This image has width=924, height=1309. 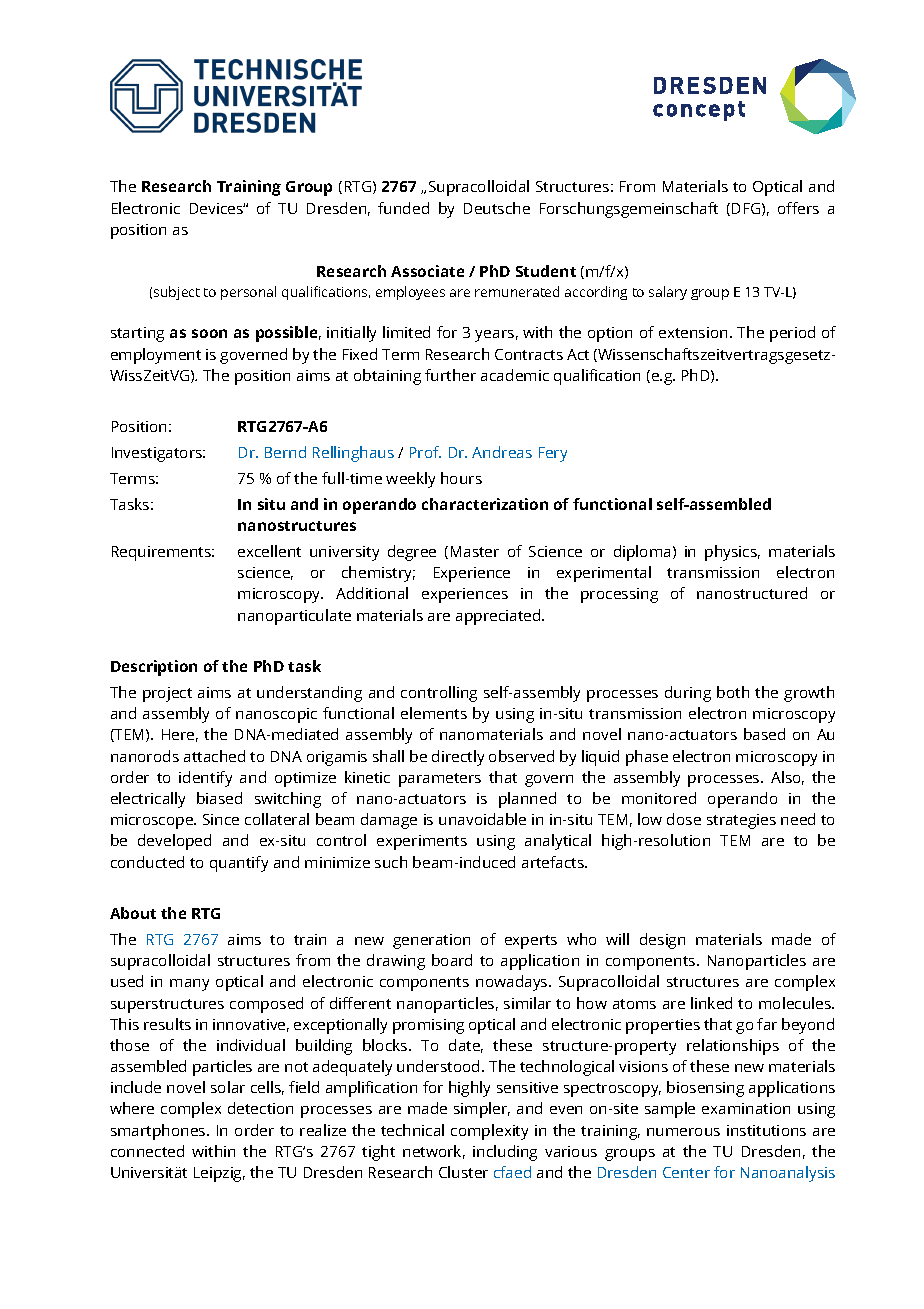 I want to click on project, so click(x=167, y=694).
